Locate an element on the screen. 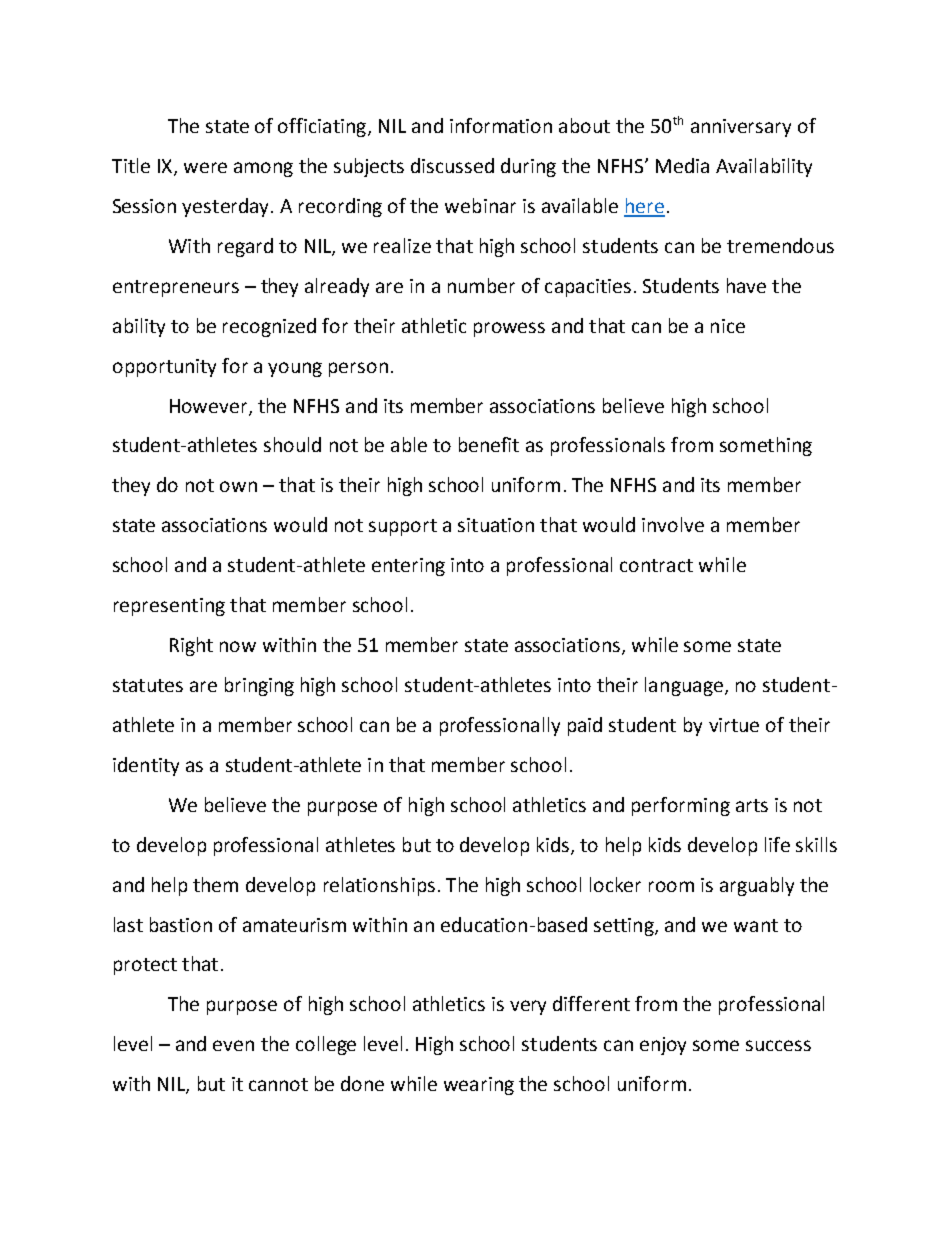 The image size is (952, 1233). However is located at coordinates (210, 407).
